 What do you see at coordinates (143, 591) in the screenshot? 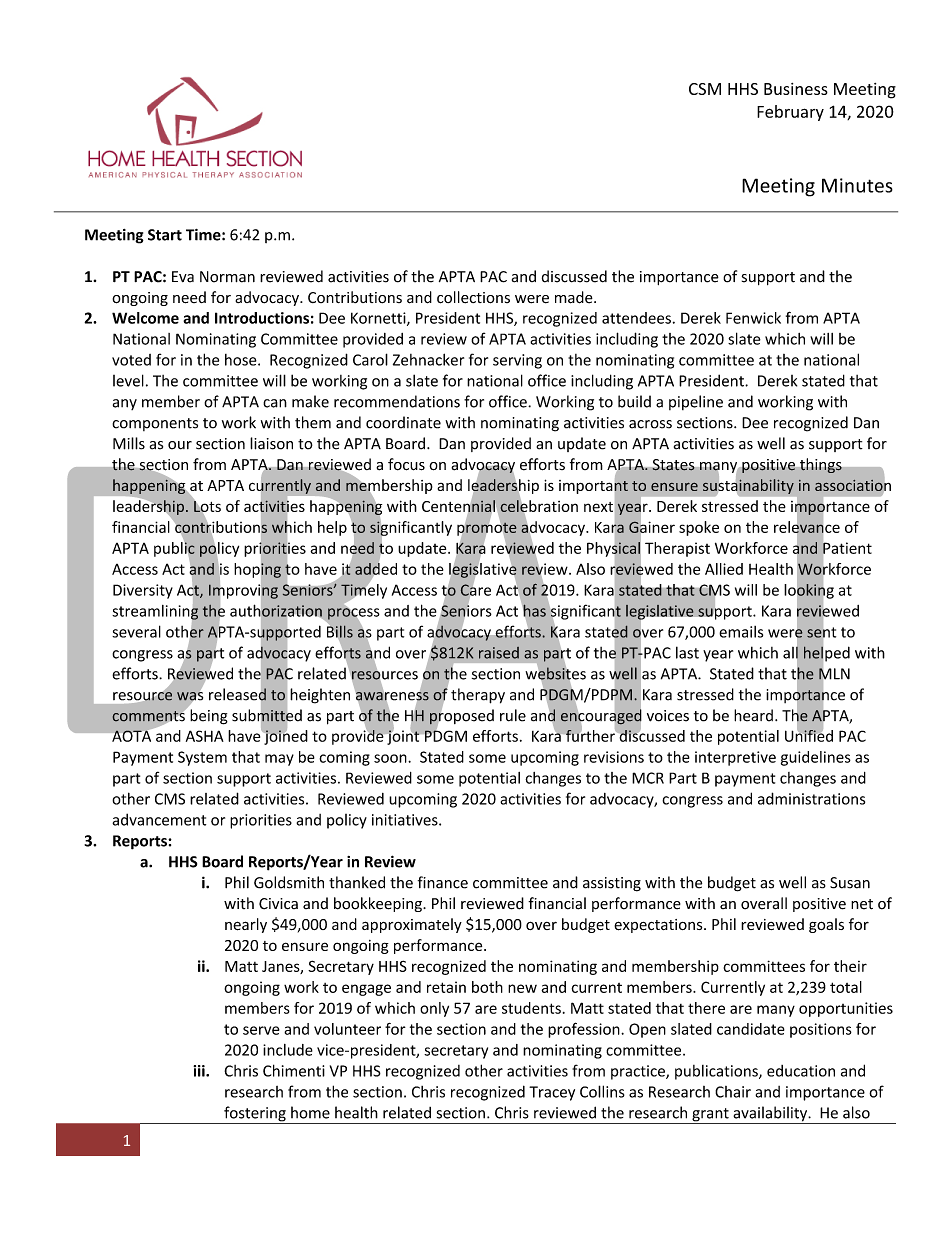
I see `Diversity` at bounding box center [143, 591].
